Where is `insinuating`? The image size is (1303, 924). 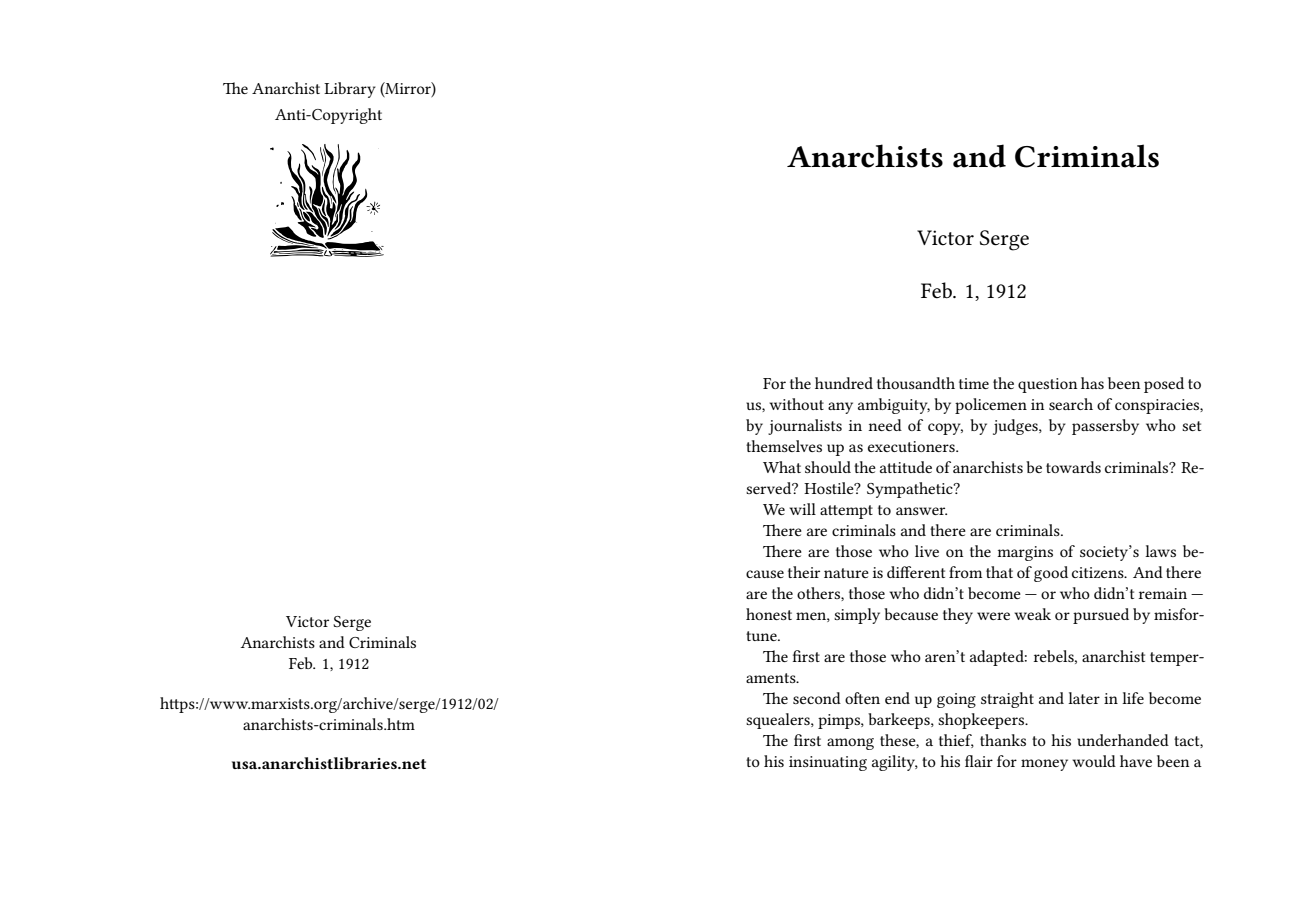
insinuating is located at coordinates (828, 763).
